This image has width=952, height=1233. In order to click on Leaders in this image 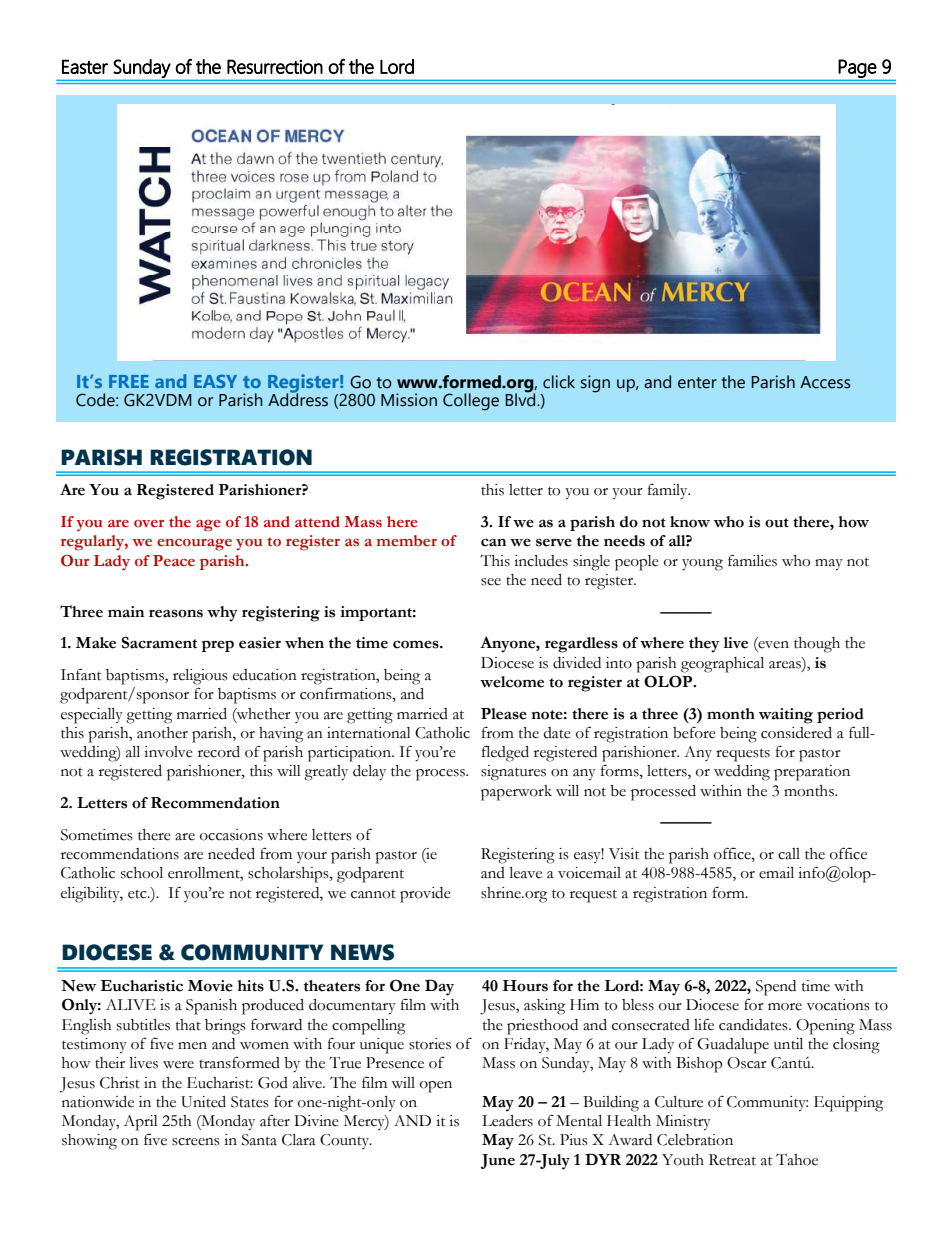, I will do `click(507, 1121)`.
